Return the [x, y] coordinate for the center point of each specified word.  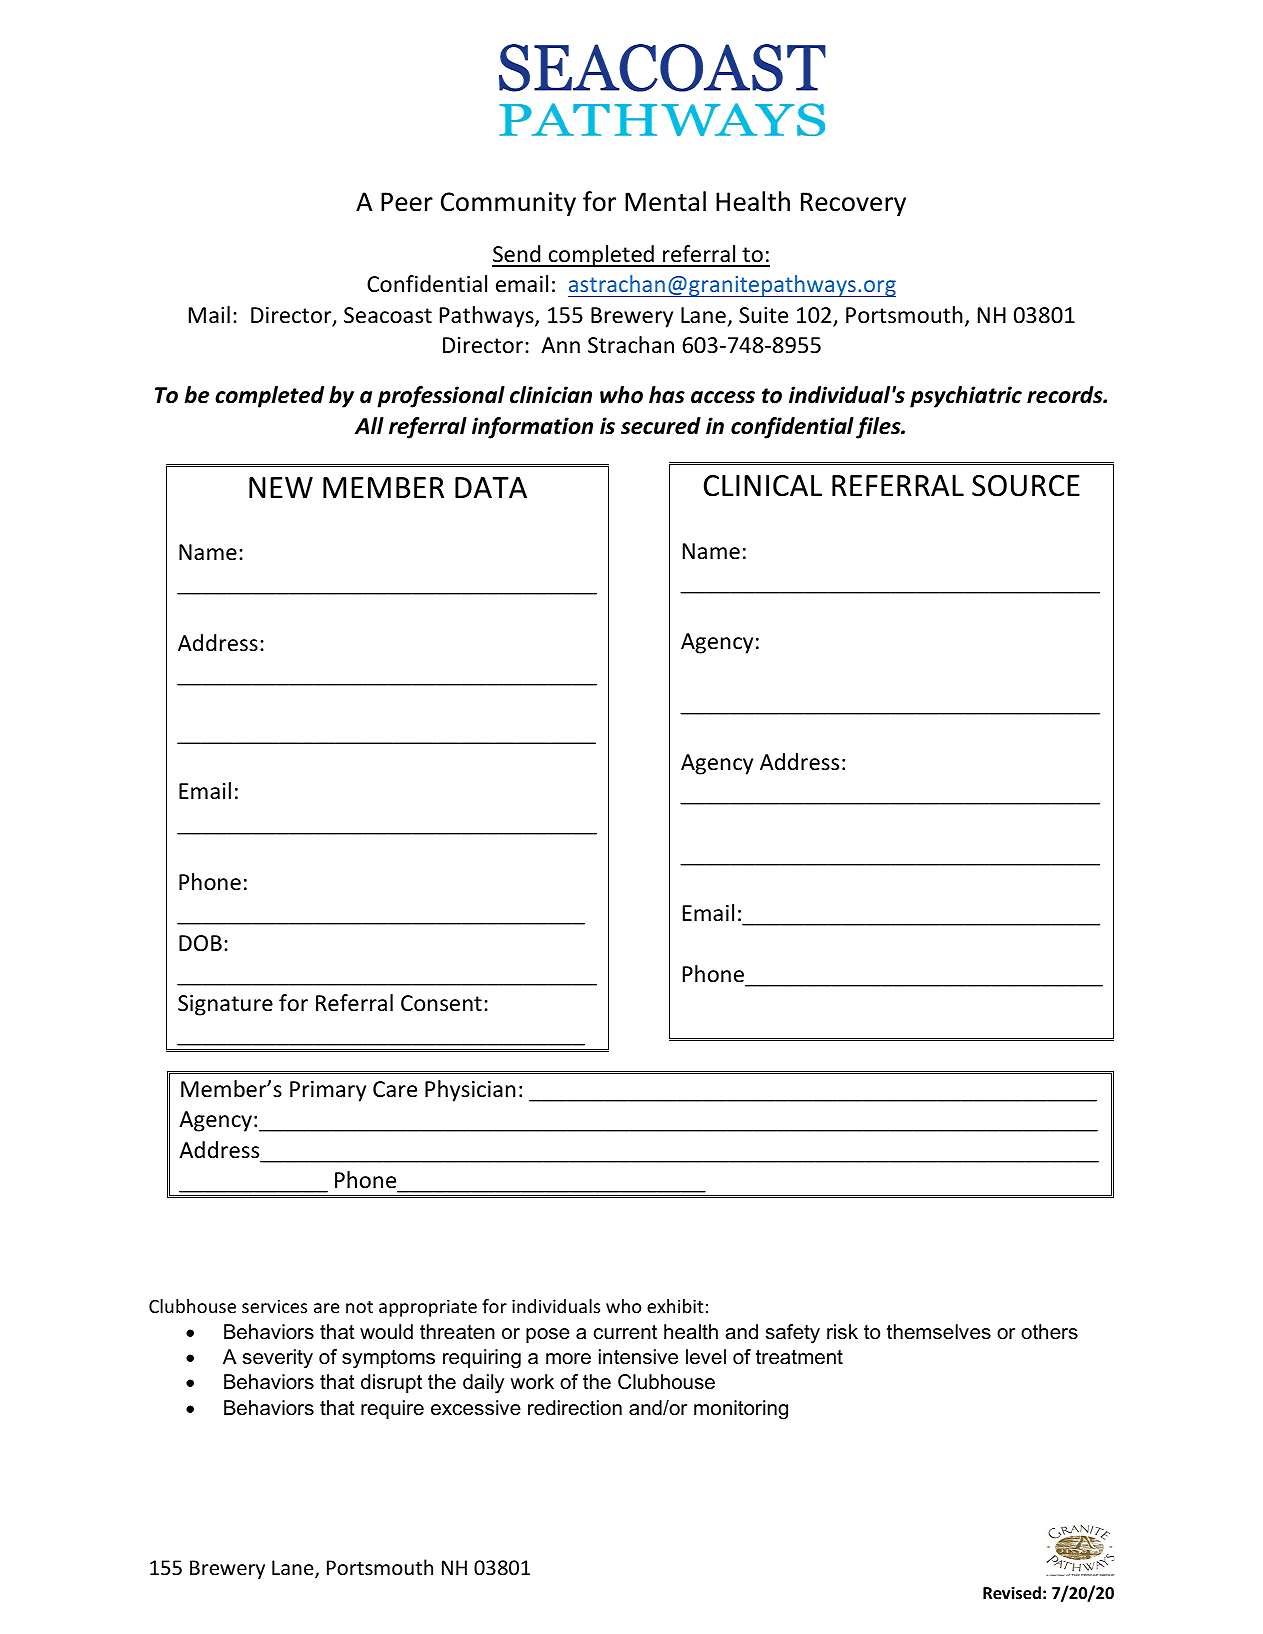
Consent [441, 1003]
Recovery [853, 204]
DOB [200, 943]
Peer [407, 202]
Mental [665, 201]
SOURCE [1026, 486]
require [392, 1409]
